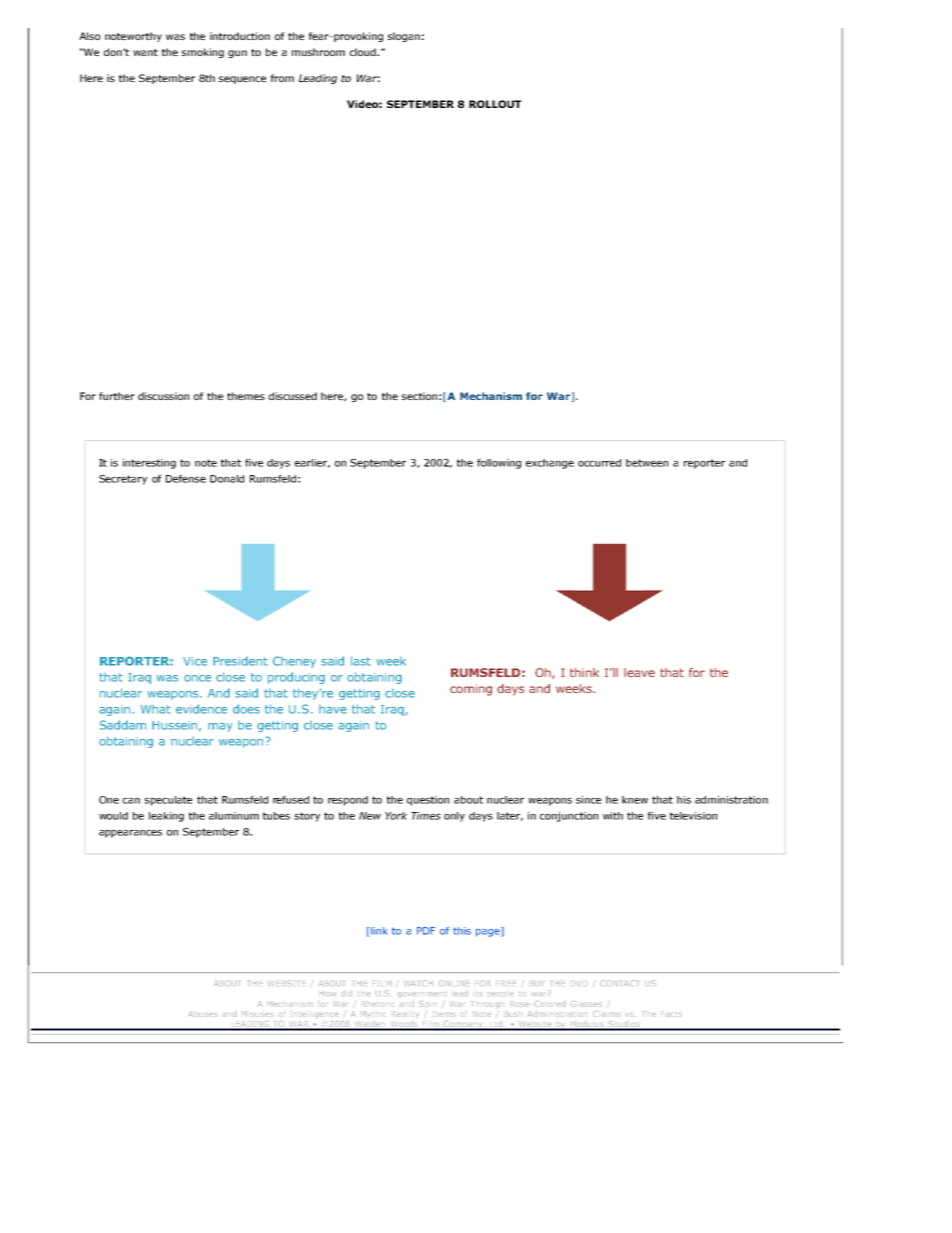  I want to click on Rhetoric, so click(378, 1004).
